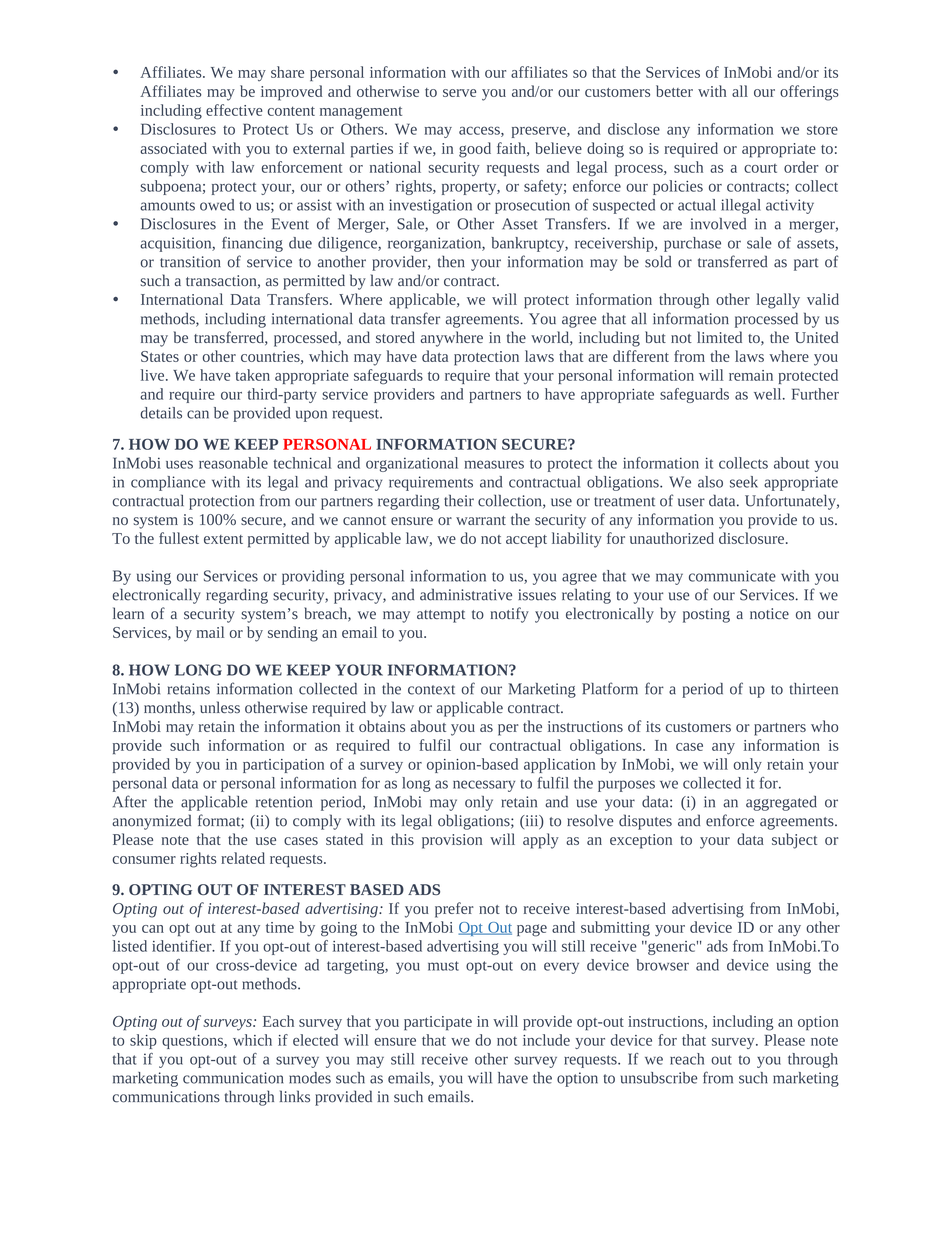  Describe the element at coordinates (234, 110) in the image. I see `effective` at that location.
